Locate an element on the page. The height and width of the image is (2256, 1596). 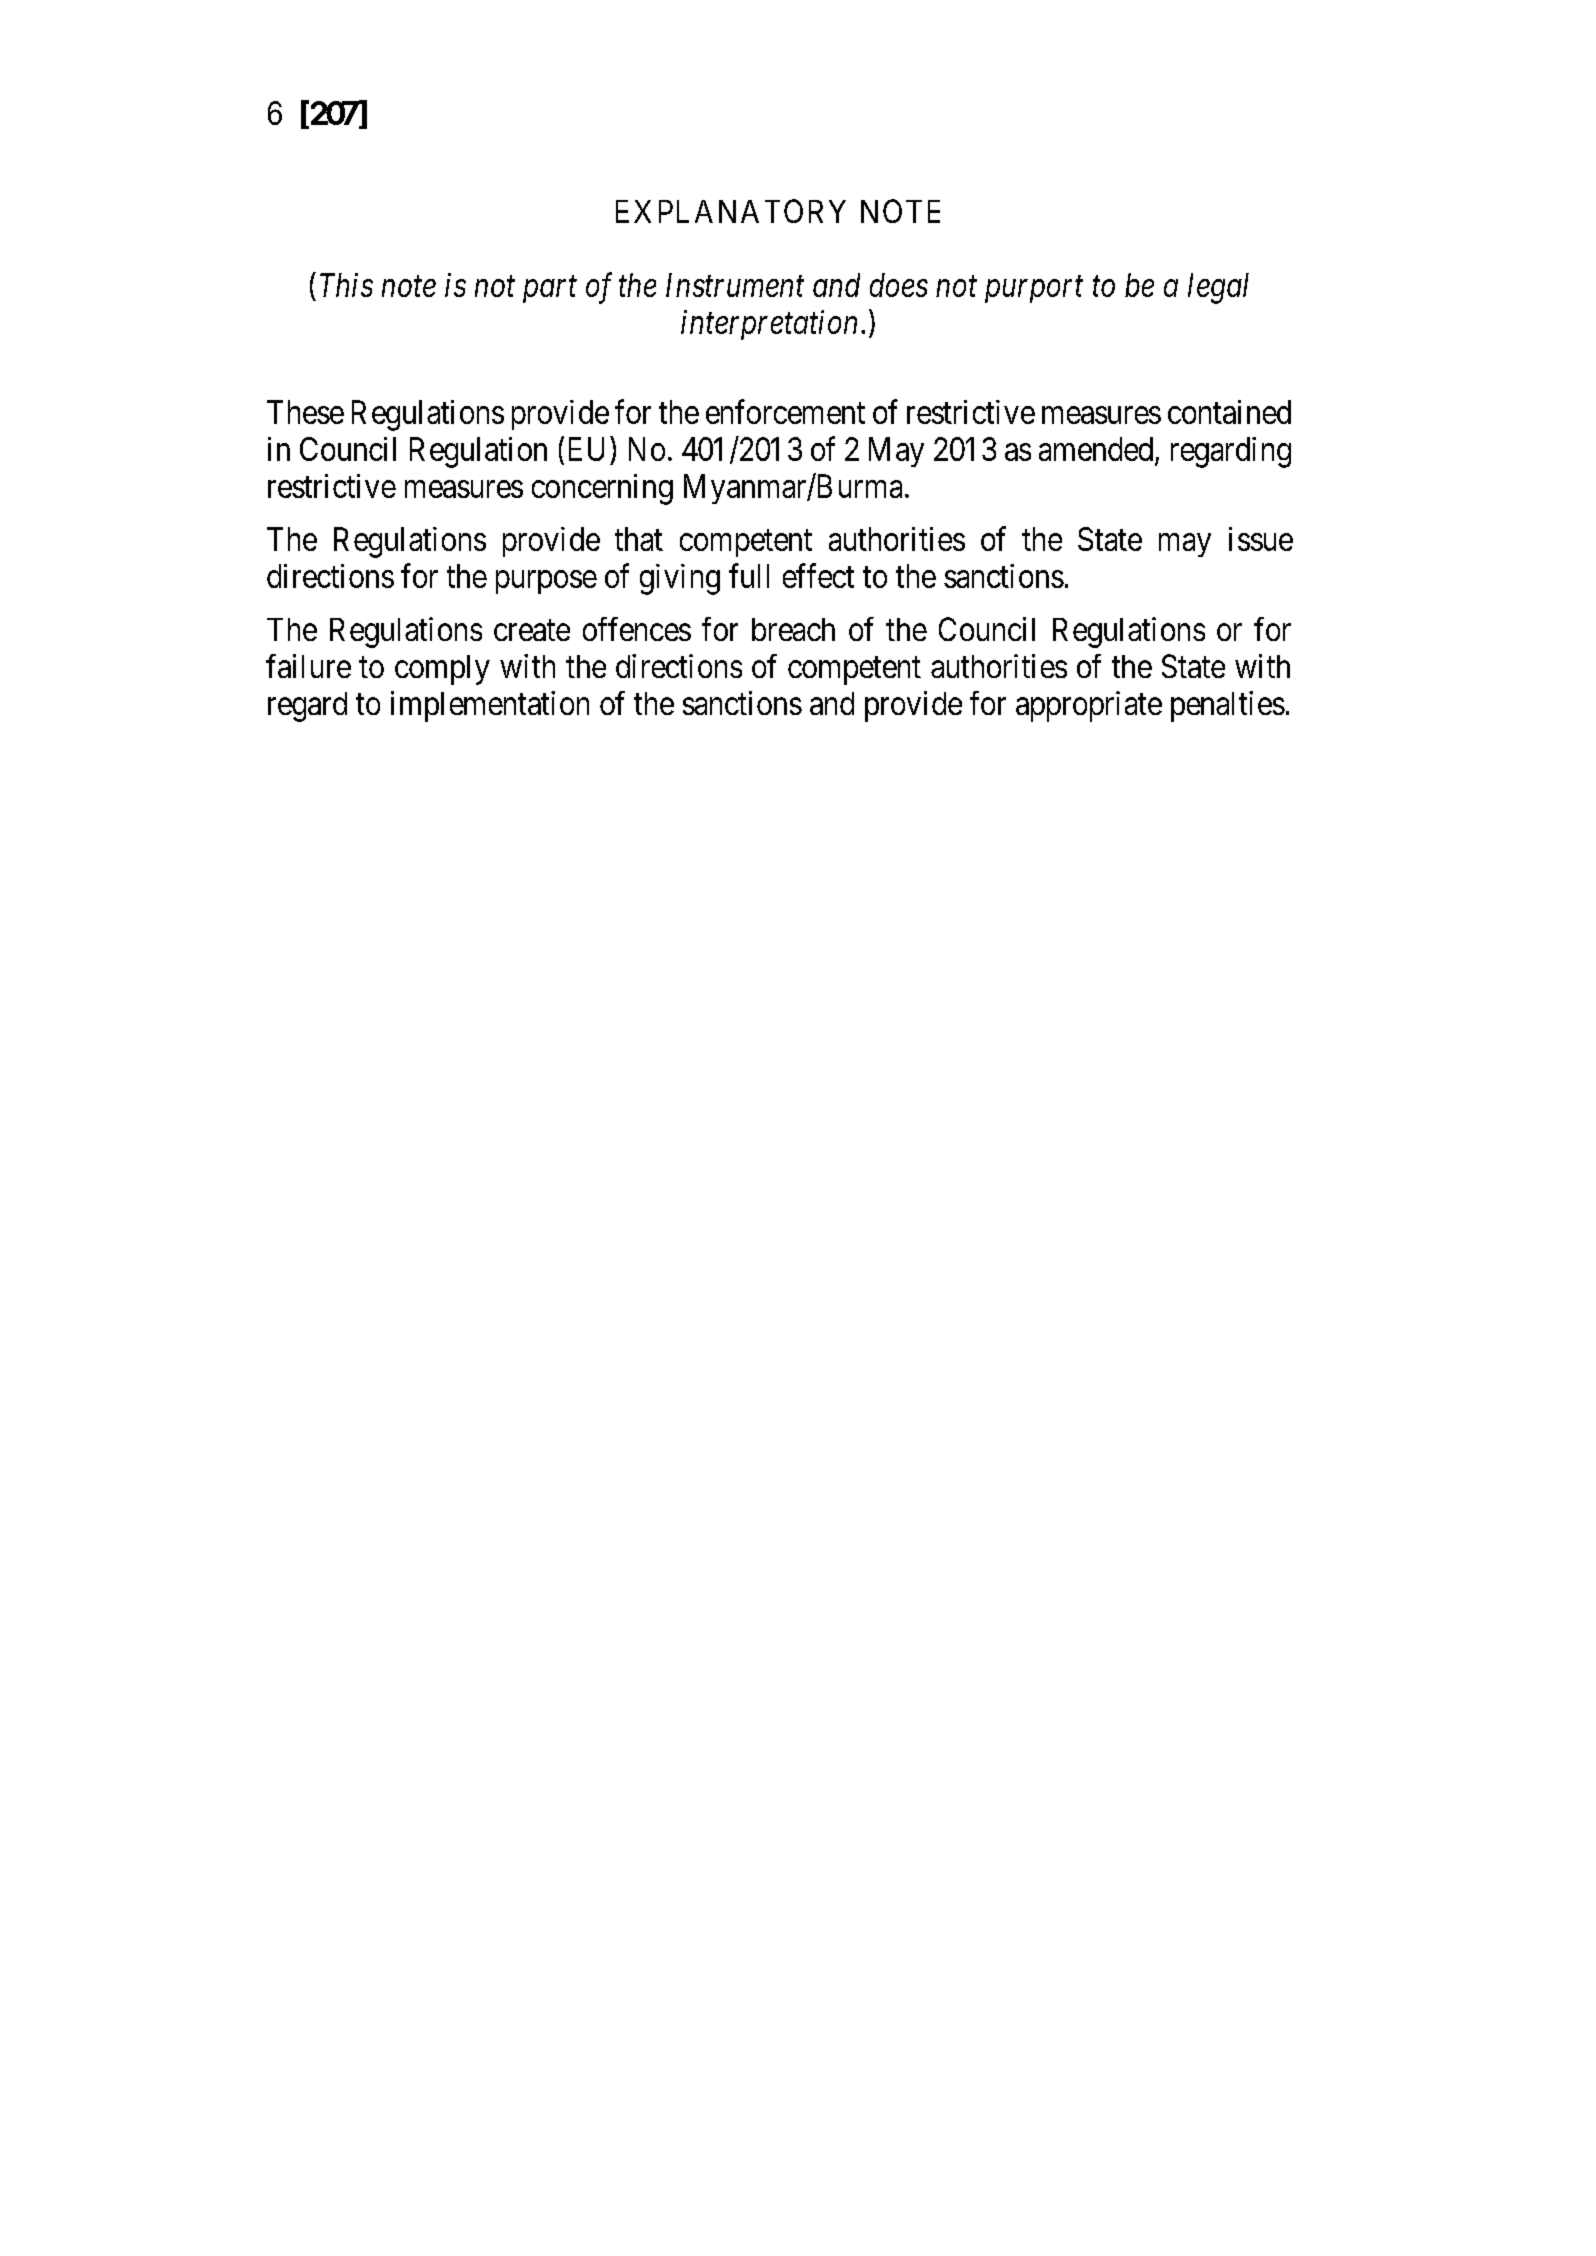
These is located at coordinates (305, 412).
